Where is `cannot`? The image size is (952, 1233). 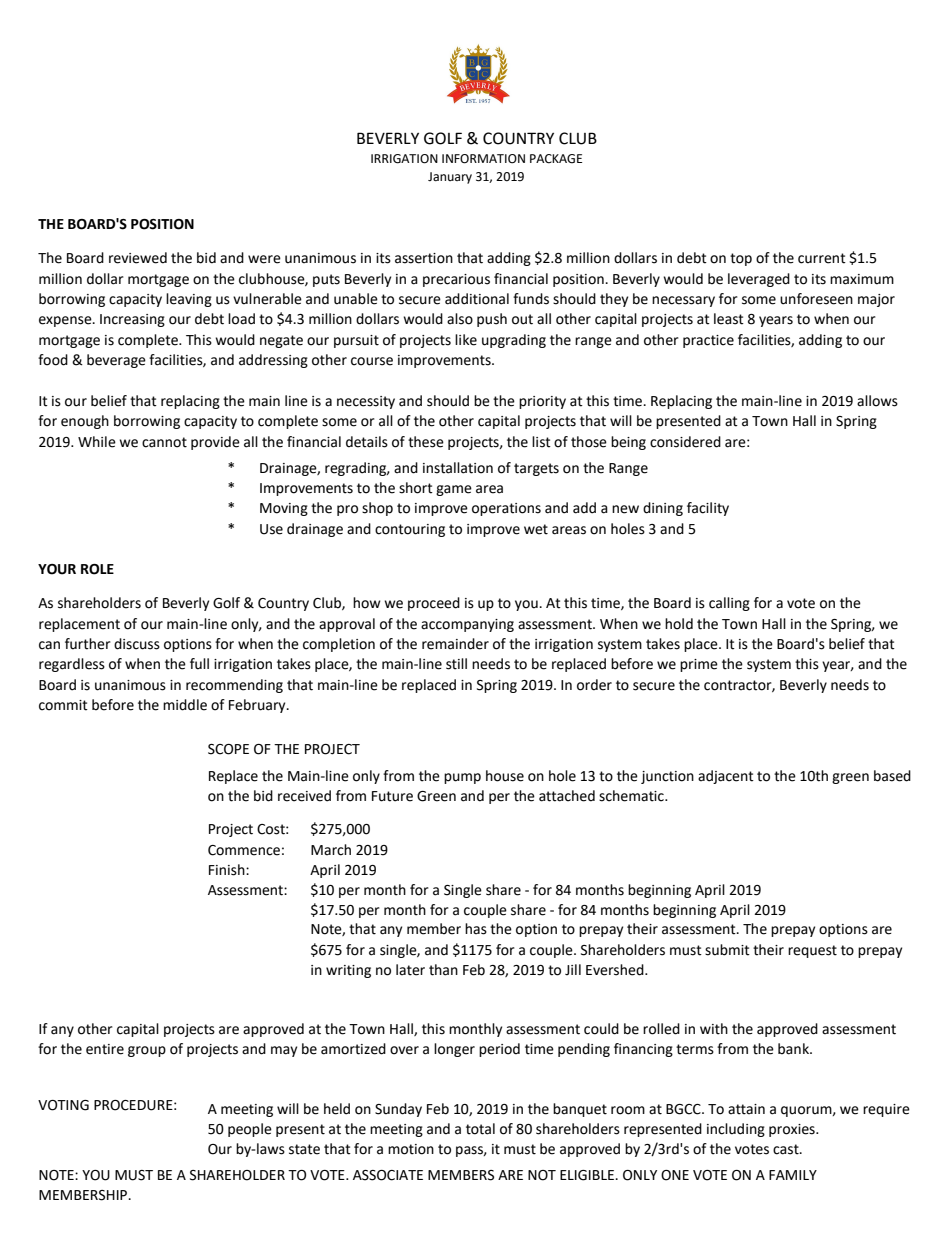
cannot is located at coordinates (164, 442).
